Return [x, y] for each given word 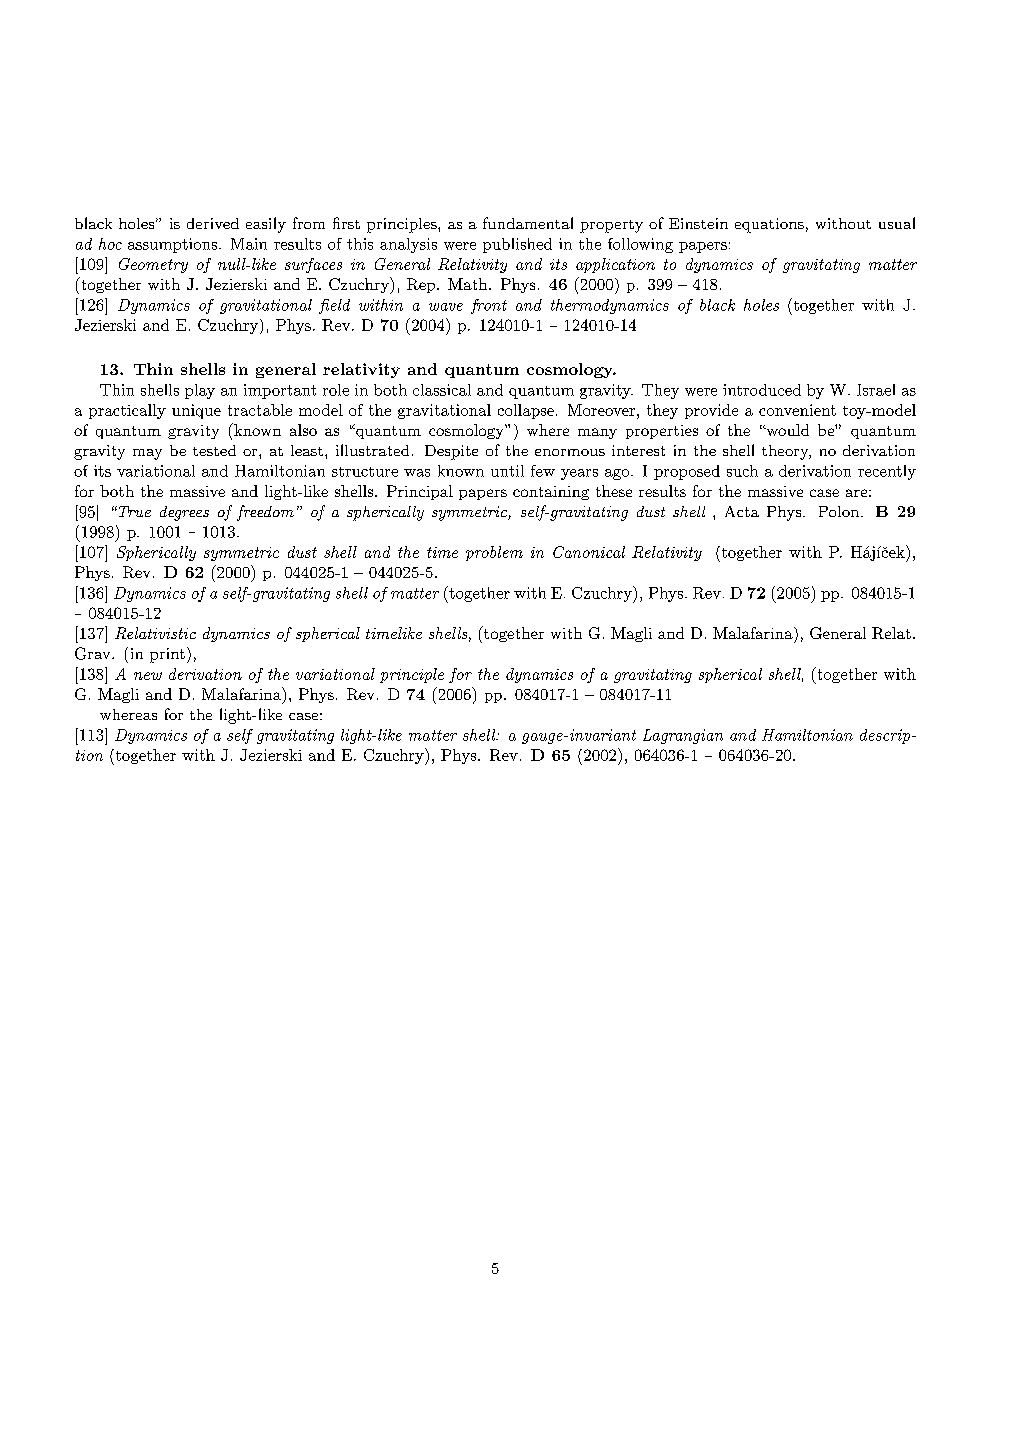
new [148, 676]
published [517, 245]
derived [213, 223]
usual [897, 223]
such [742, 471]
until [507, 471]
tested [214, 450]
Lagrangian [683, 736]
